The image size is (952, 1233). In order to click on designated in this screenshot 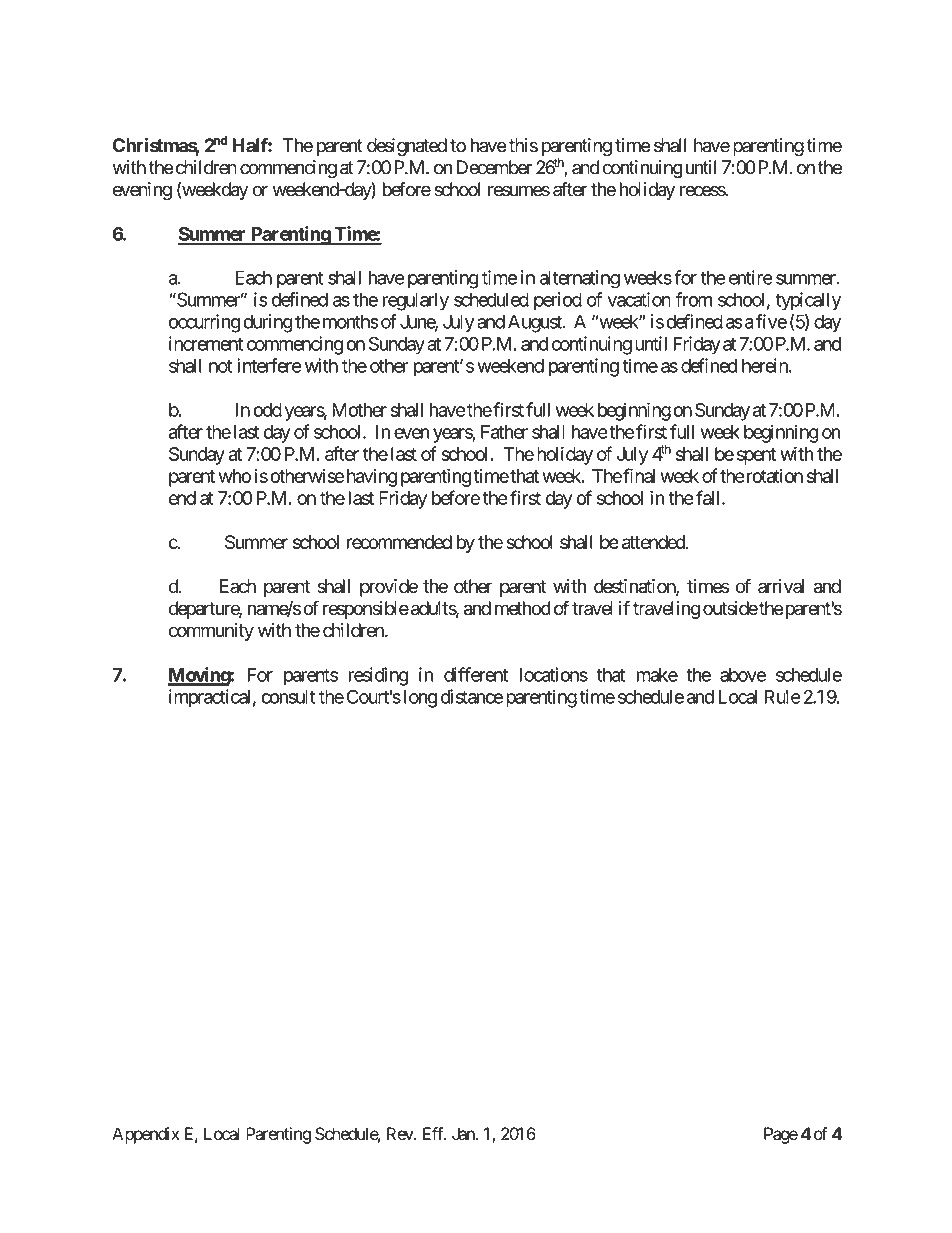, I will do `click(407, 147)`.
